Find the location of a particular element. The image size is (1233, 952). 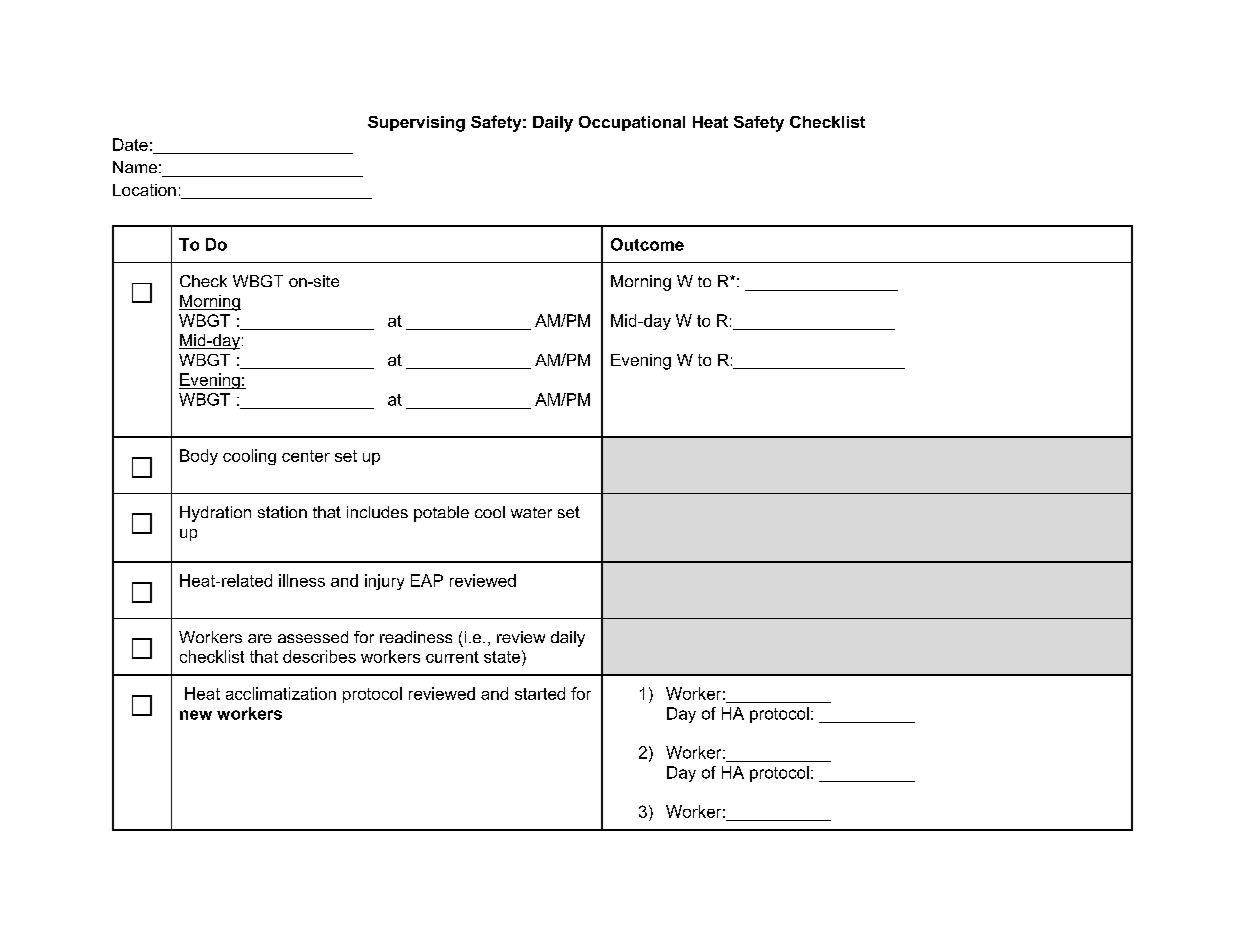

acclimatization is located at coordinates (281, 693).
